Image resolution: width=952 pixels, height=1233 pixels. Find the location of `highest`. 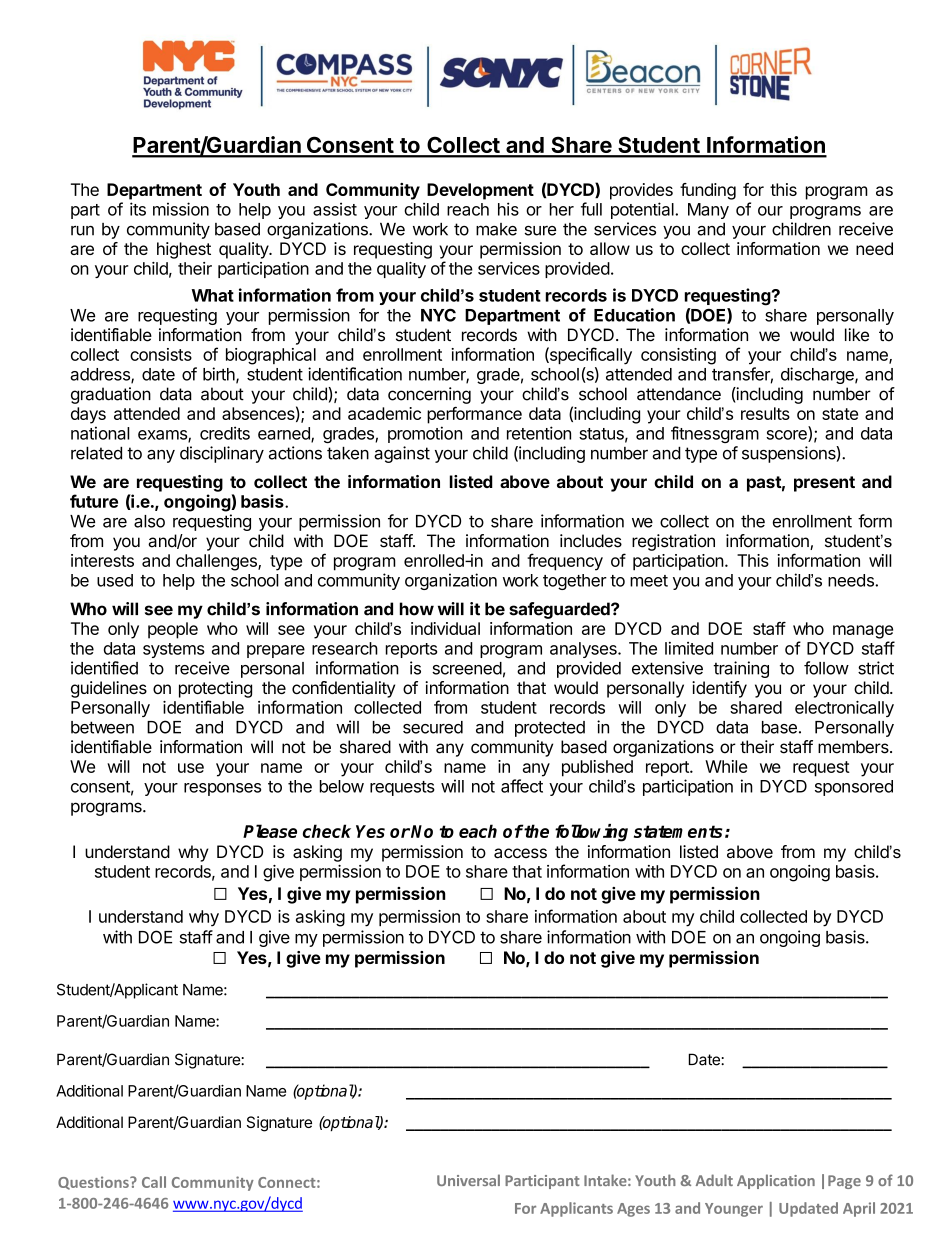

highest is located at coordinates (184, 250).
